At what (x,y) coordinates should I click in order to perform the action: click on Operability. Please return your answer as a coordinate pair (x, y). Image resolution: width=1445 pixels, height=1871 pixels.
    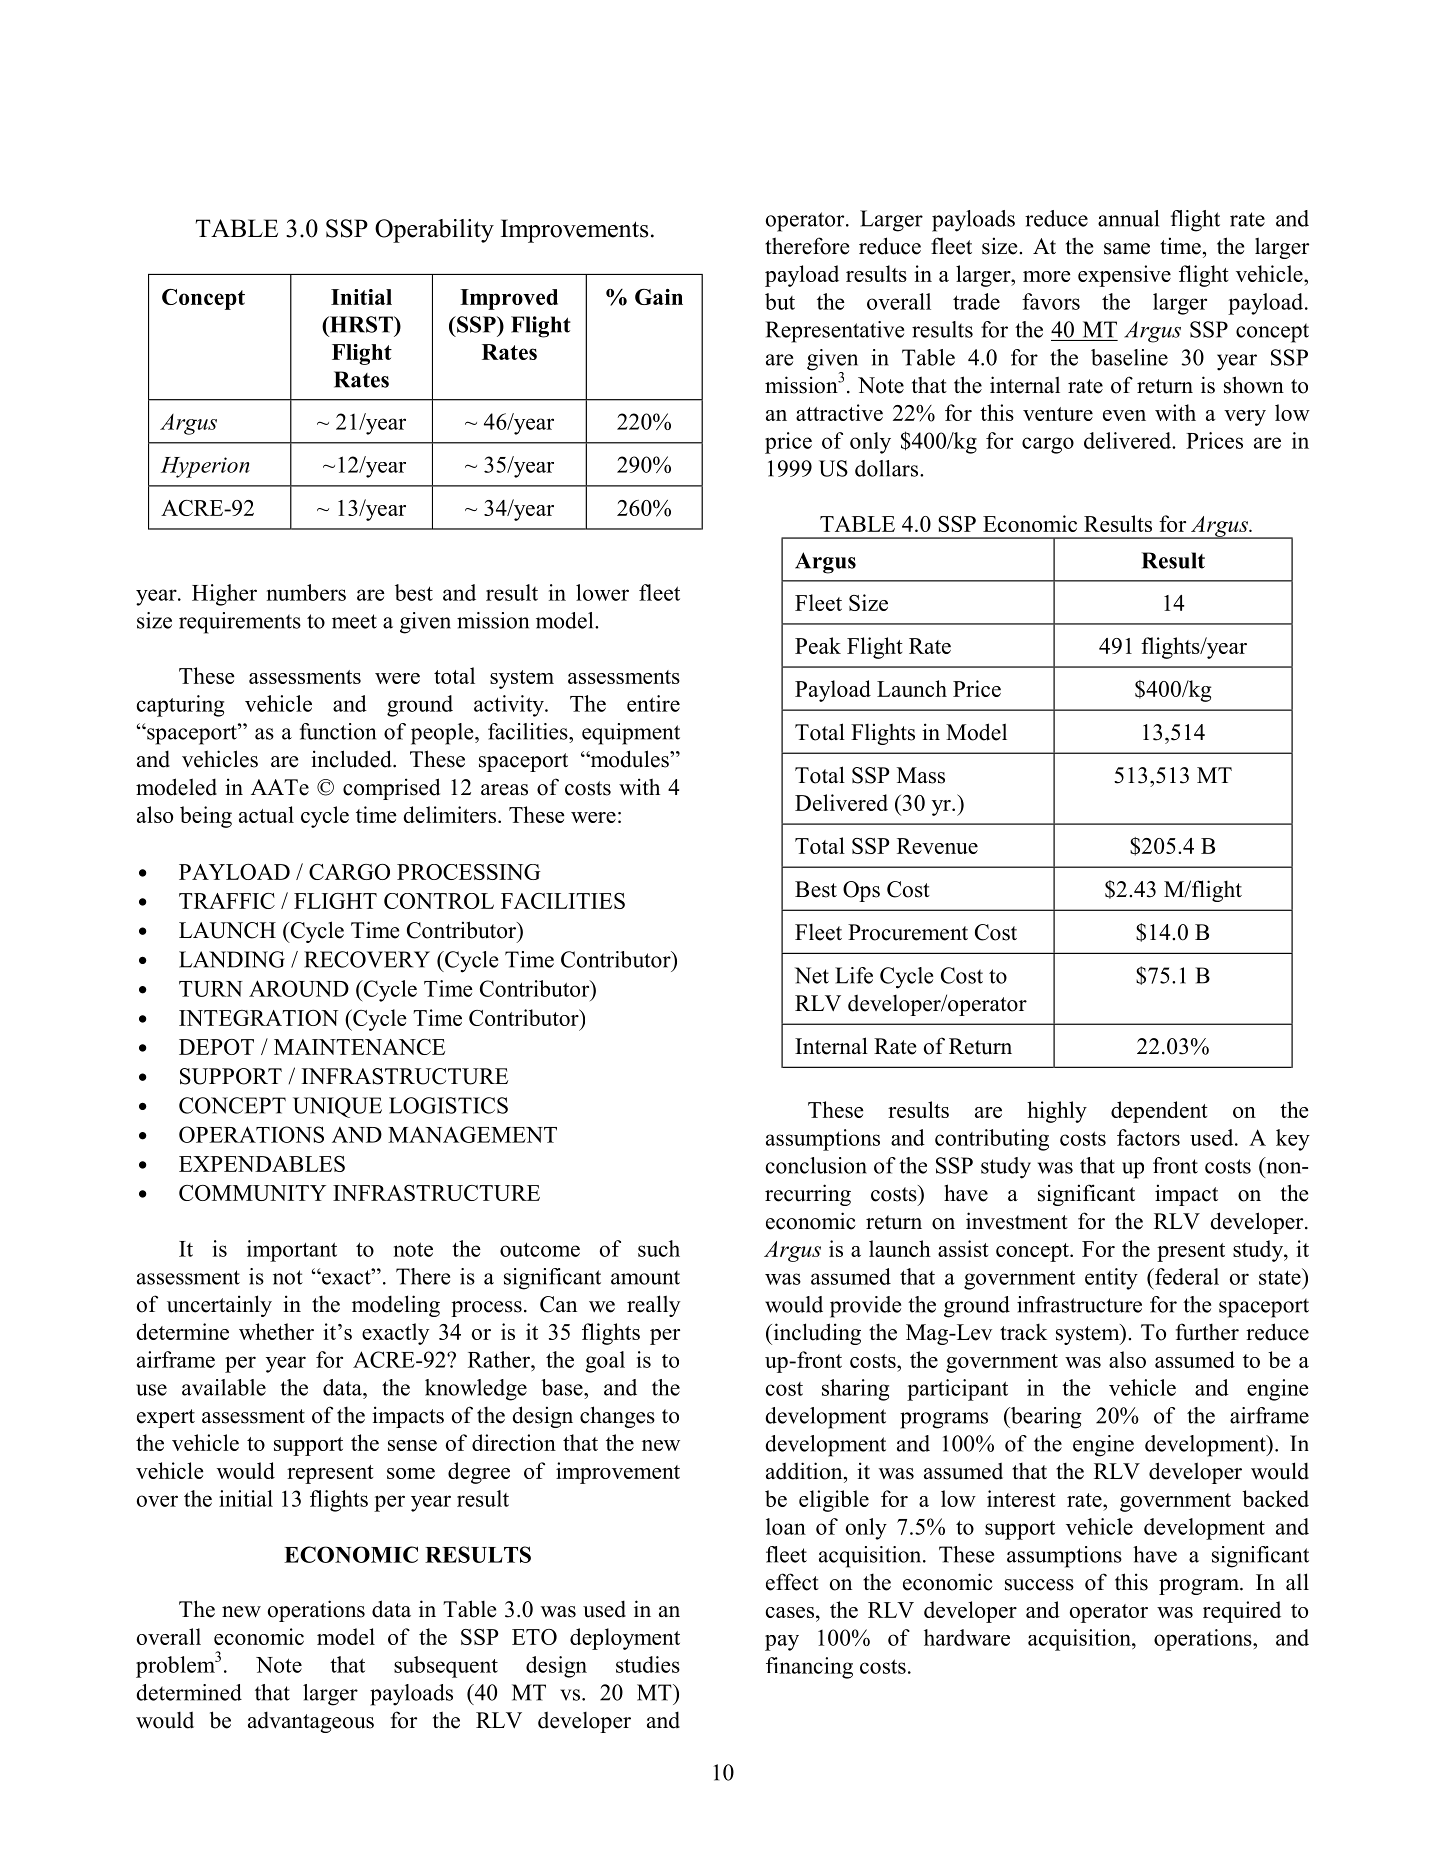
    Looking at the image, I should click on (434, 231).
